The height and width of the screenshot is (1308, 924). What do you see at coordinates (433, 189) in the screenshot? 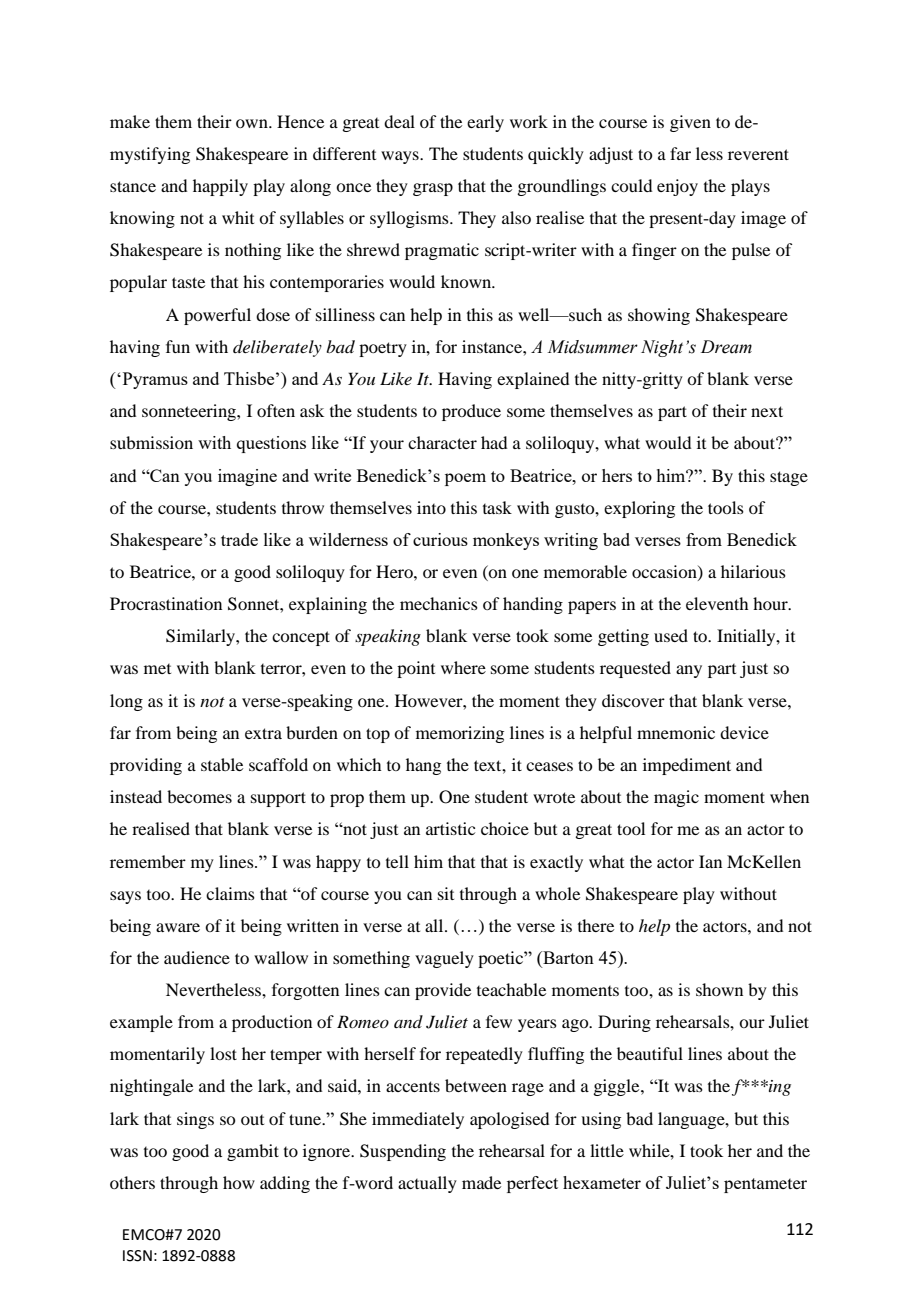
I see `grasp` at bounding box center [433, 189].
